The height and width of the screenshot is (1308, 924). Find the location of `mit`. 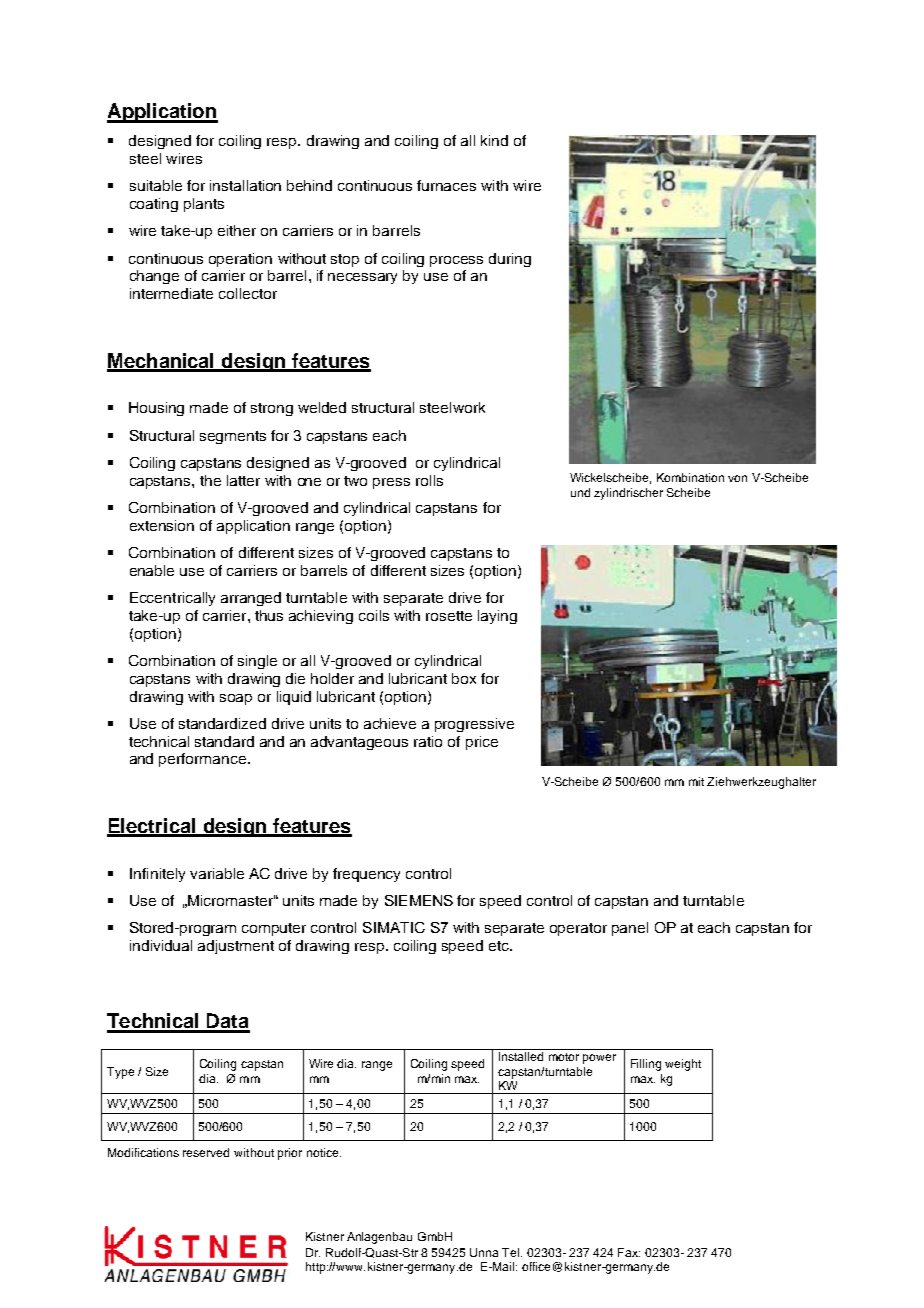

mit is located at coordinates (696, 781).
